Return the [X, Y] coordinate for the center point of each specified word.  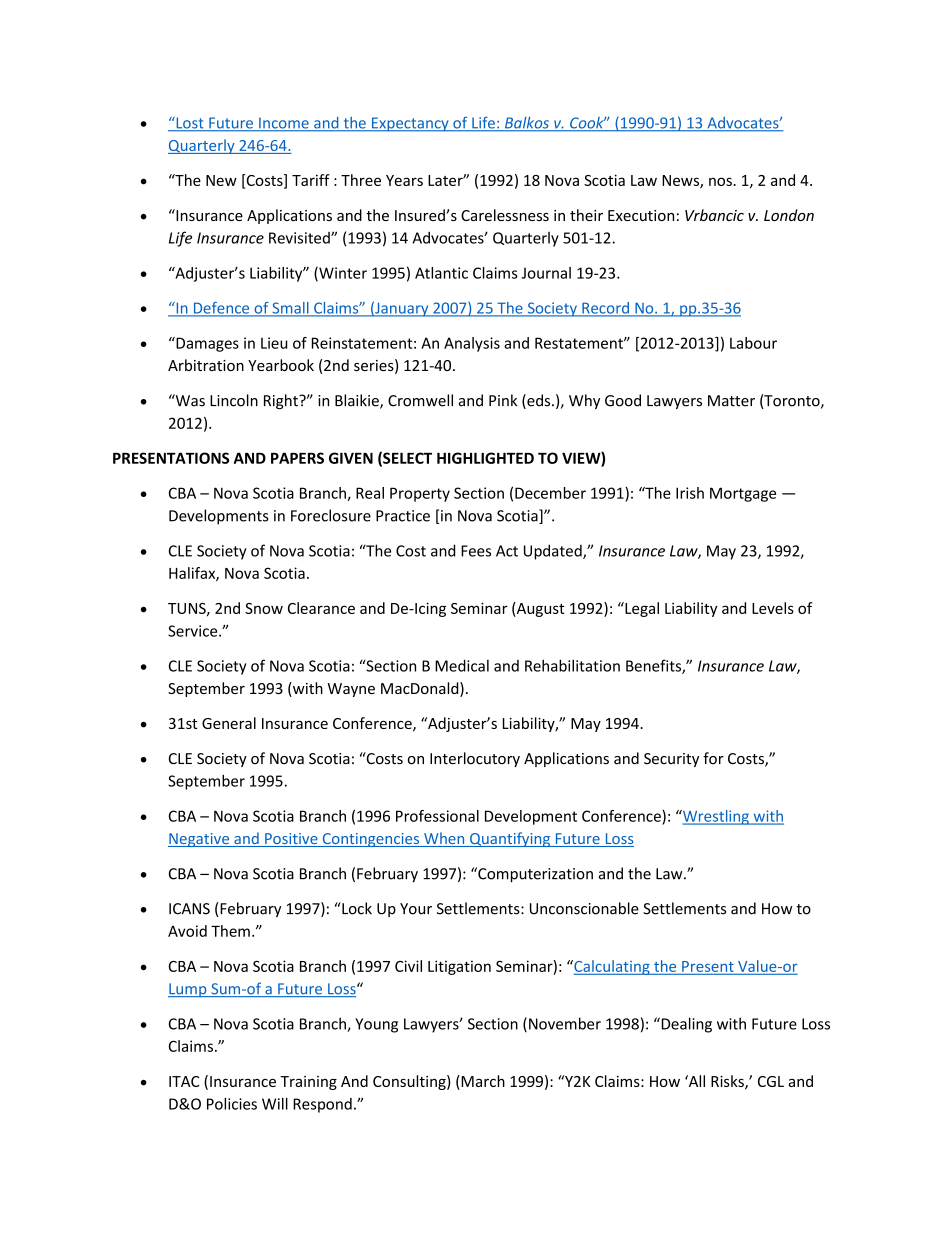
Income [284, 124]
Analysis [472, 344]
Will [275, 1104]
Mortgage [743, 494]
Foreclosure [331, 515]
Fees [476, 551]
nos [721, 181]
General [229, 723]
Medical [462, 665]
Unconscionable [584, 908]
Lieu [274, 343]
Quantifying [510, 839]
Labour [753, 343]
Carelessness [505, 215]
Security [671, 760]
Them [230, 931]
